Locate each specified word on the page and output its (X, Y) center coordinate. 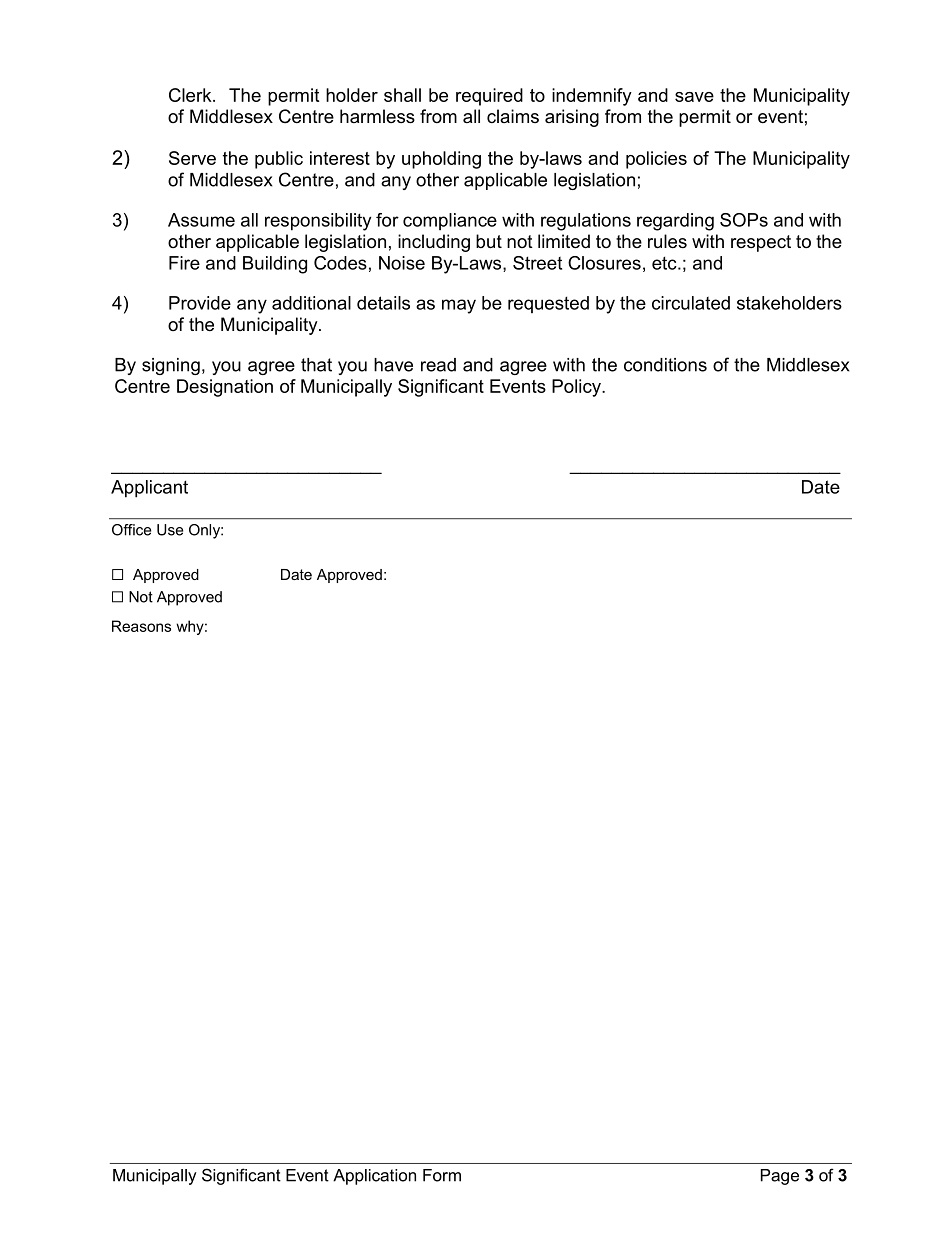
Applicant (149, 489)
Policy (577, 388)
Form (442, 1175)
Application (374, 1177)
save (694, 97)
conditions (665, 365)
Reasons (141, 626)
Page (780, 1177)
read (438, 365)
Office (131, 530)
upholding (441, 160)
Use (170, 530)
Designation (225, 388)
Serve (192, 158)
